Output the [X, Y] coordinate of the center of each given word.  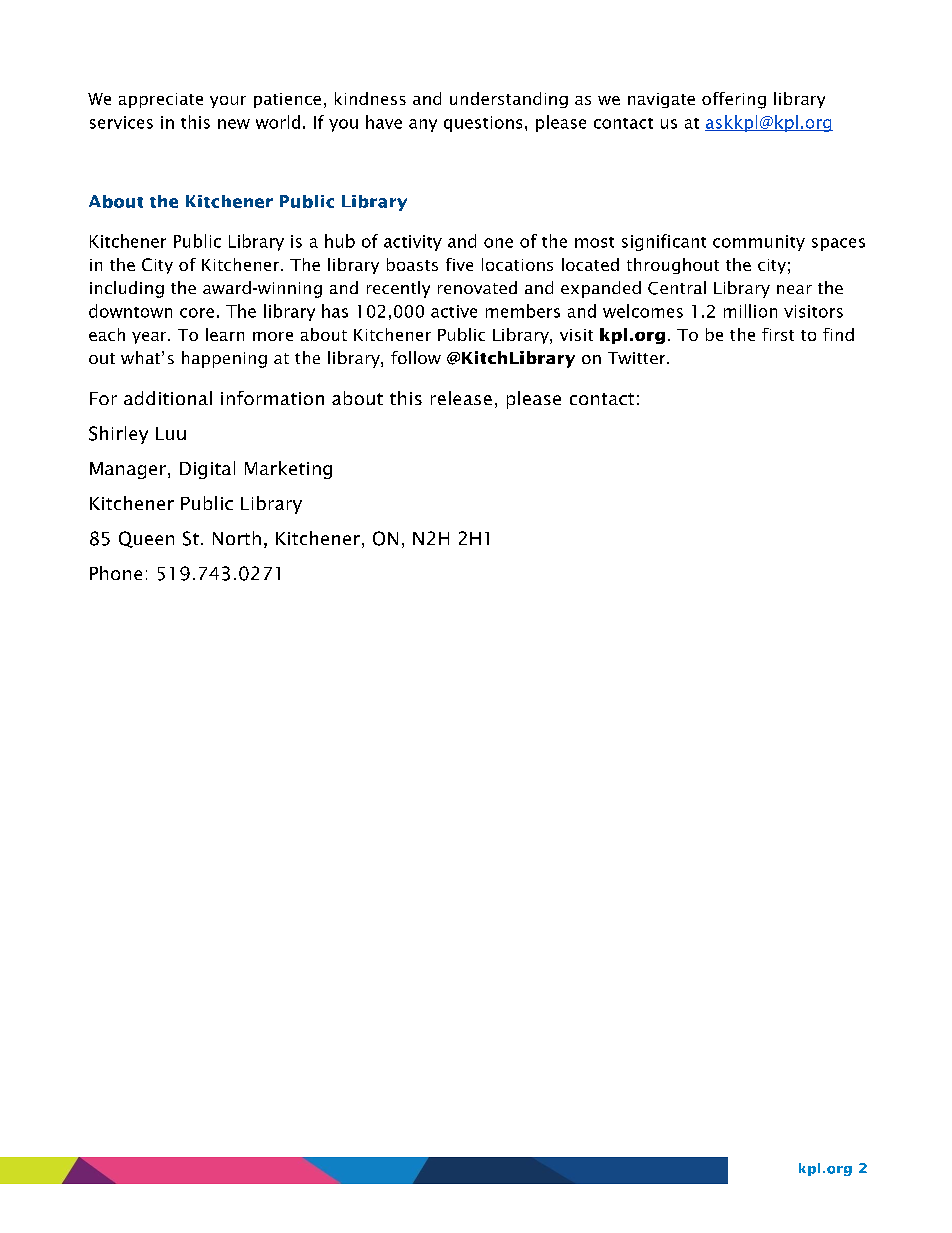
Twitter [638, 358]
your [228, 102]
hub [340, 241]
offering [734, 100]
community [759, 243]
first [778, 334]
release [461, 398]
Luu [171, 433]
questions [483, 124]
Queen [146, 539]
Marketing [288, 470]
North [237, 538]
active [454, 311]
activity [413, 243]
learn [225, 334]
